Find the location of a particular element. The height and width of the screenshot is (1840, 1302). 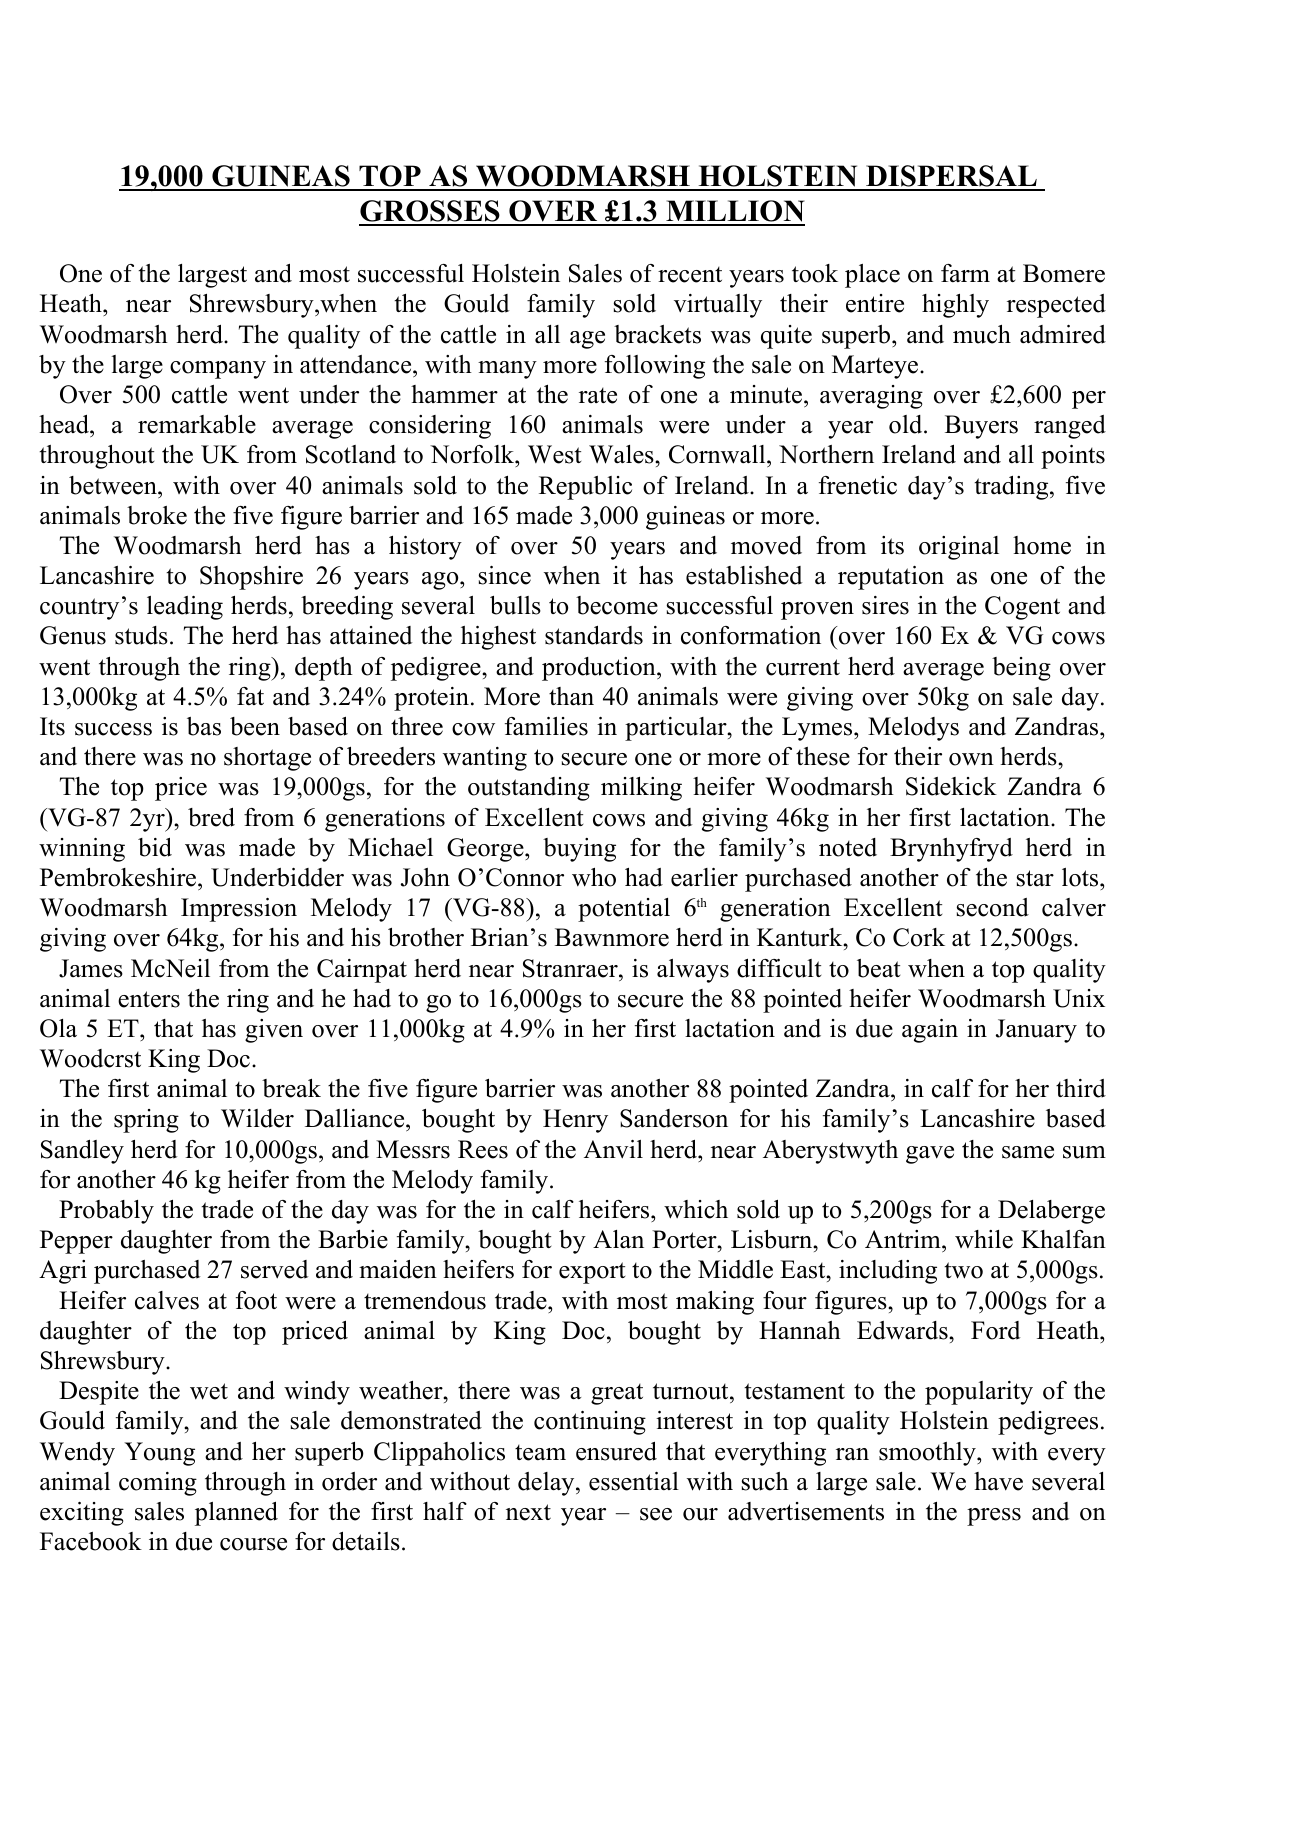

potential is located at coordinates (624, 910).
